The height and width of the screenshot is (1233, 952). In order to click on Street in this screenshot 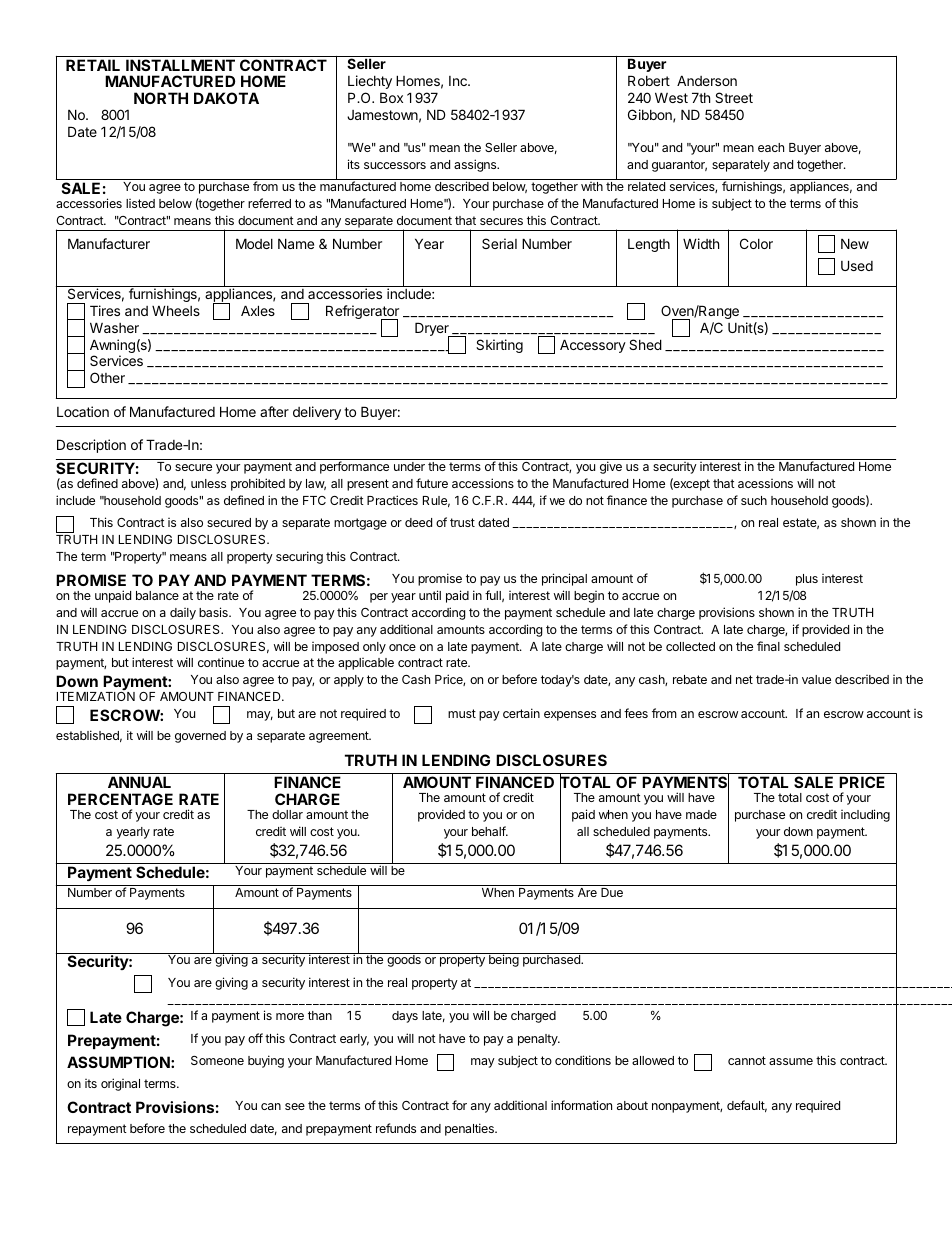, I will do `click(734, 97)`.
